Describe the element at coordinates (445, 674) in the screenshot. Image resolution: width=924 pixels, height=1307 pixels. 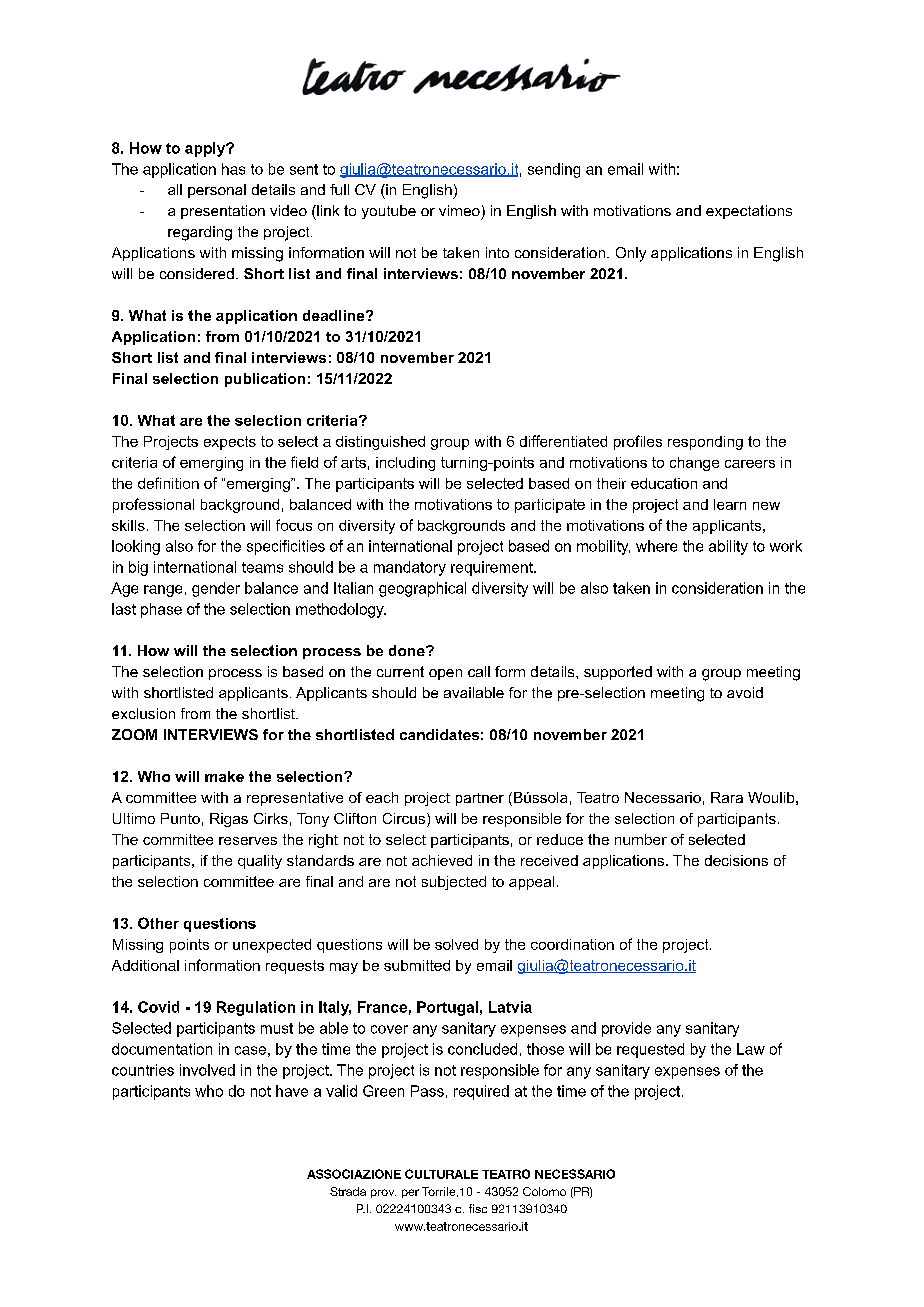
I see `open` at that location.
